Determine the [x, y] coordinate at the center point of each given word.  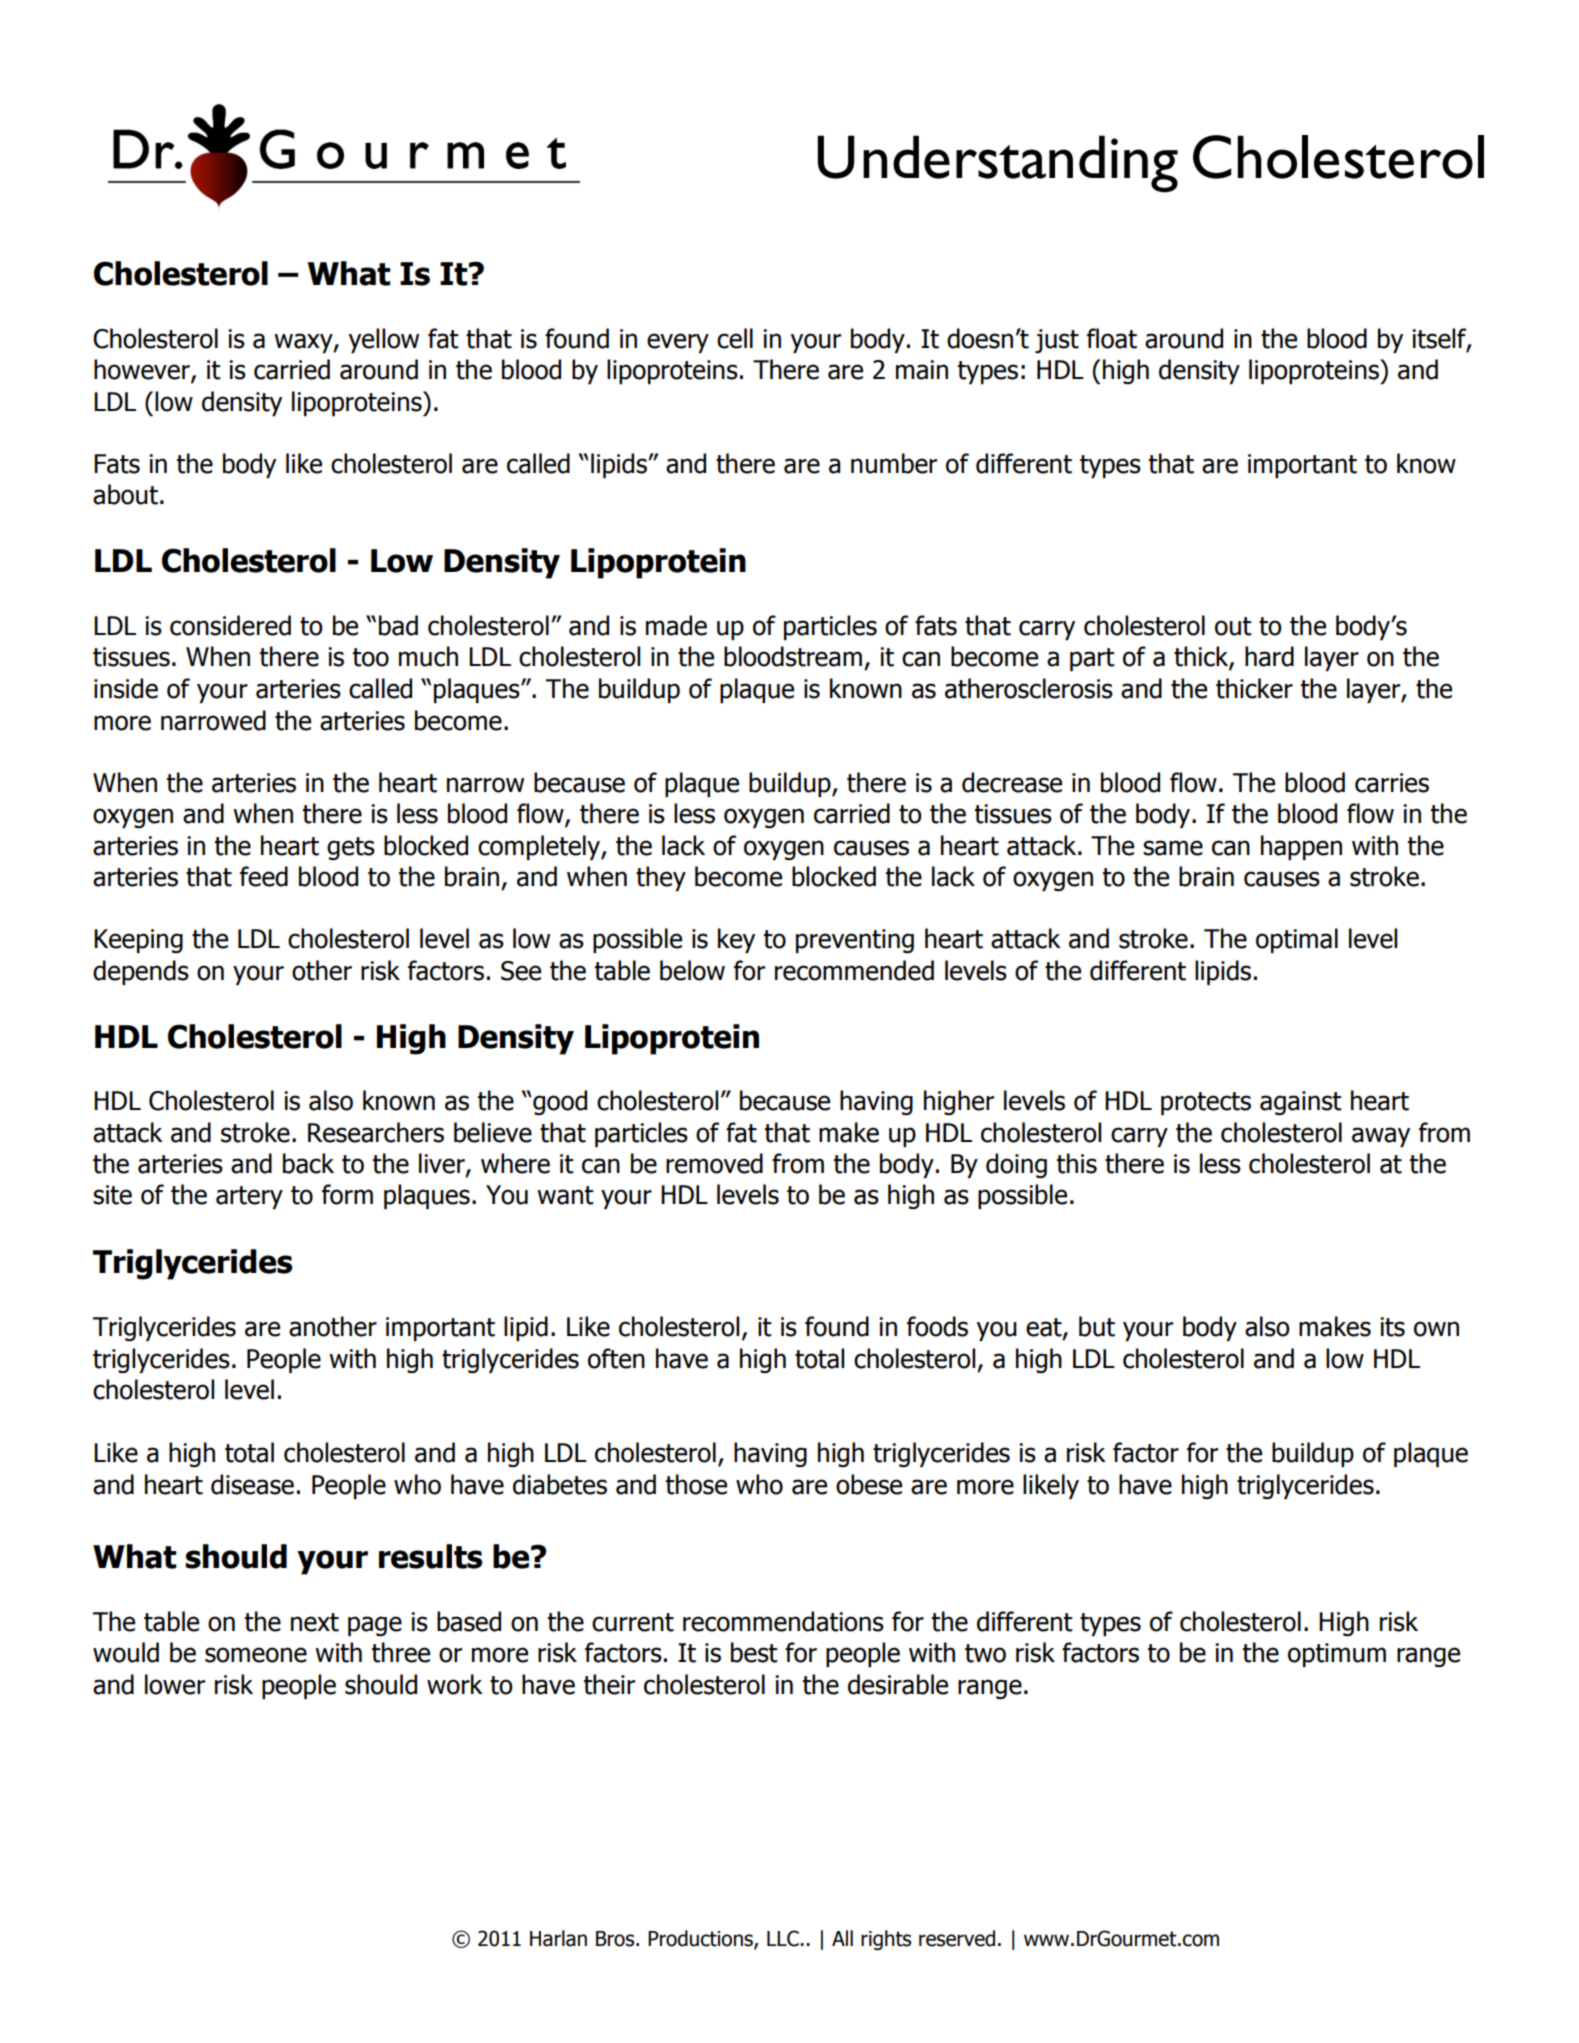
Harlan [558, 1938]
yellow [384, 340]
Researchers [376, 1132]
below [692, 970]
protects [1206, 1103]
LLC [784, 1938]
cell [735, 338]
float [1112, 338]
